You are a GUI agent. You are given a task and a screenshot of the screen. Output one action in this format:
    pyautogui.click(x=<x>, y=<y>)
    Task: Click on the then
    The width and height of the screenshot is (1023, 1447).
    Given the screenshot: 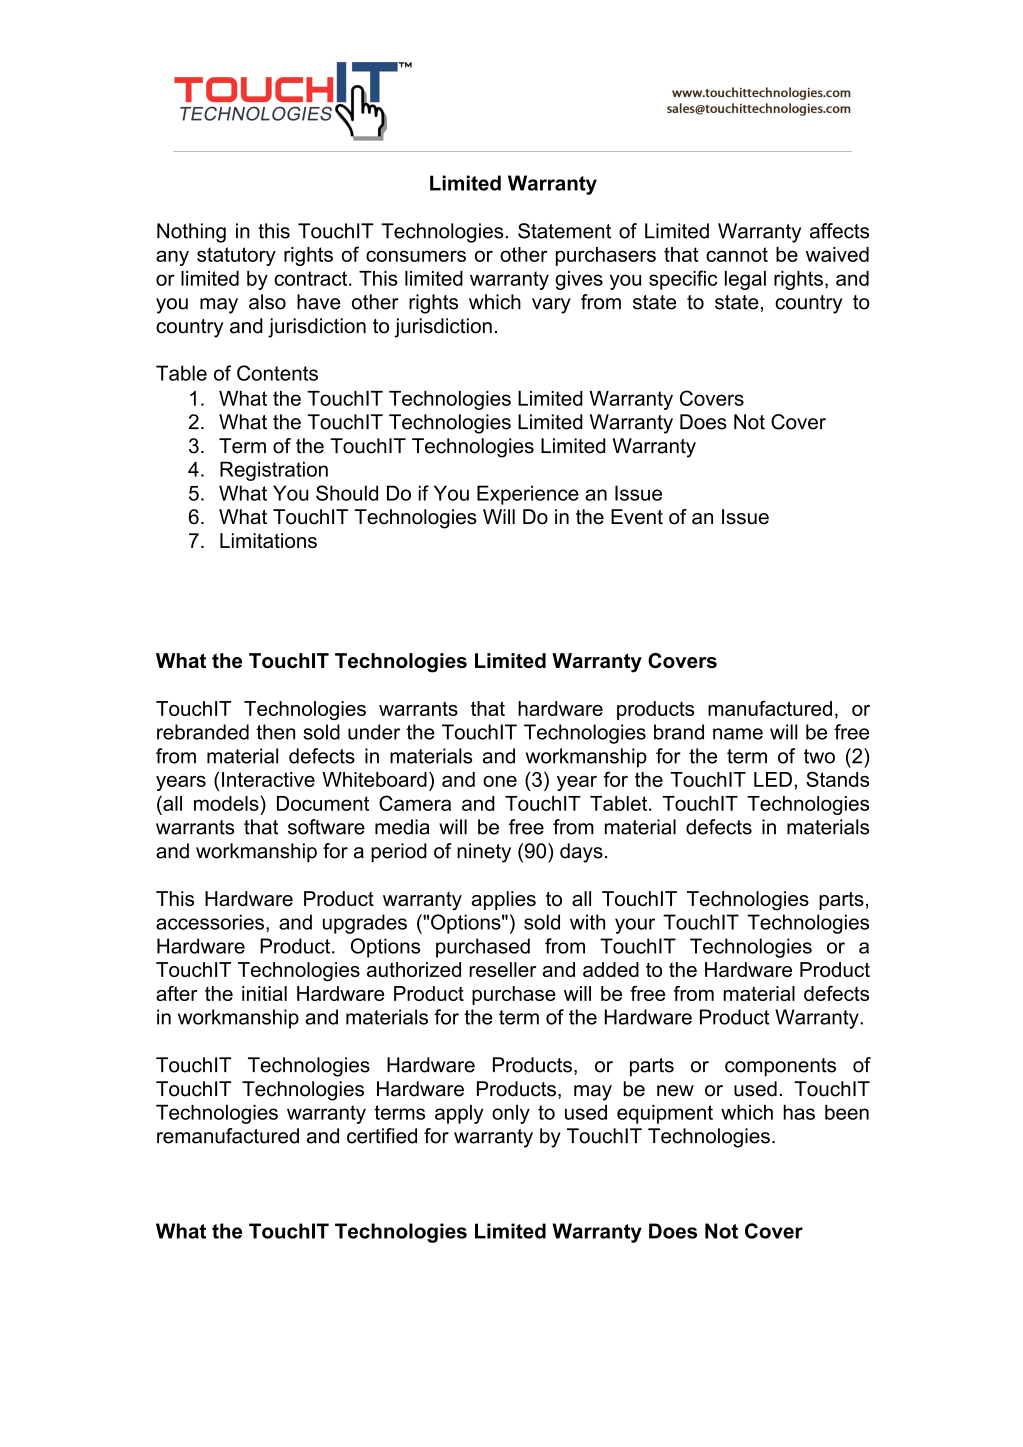 What is the action you would take?
    pyautogui.click(x=275, y=732)
